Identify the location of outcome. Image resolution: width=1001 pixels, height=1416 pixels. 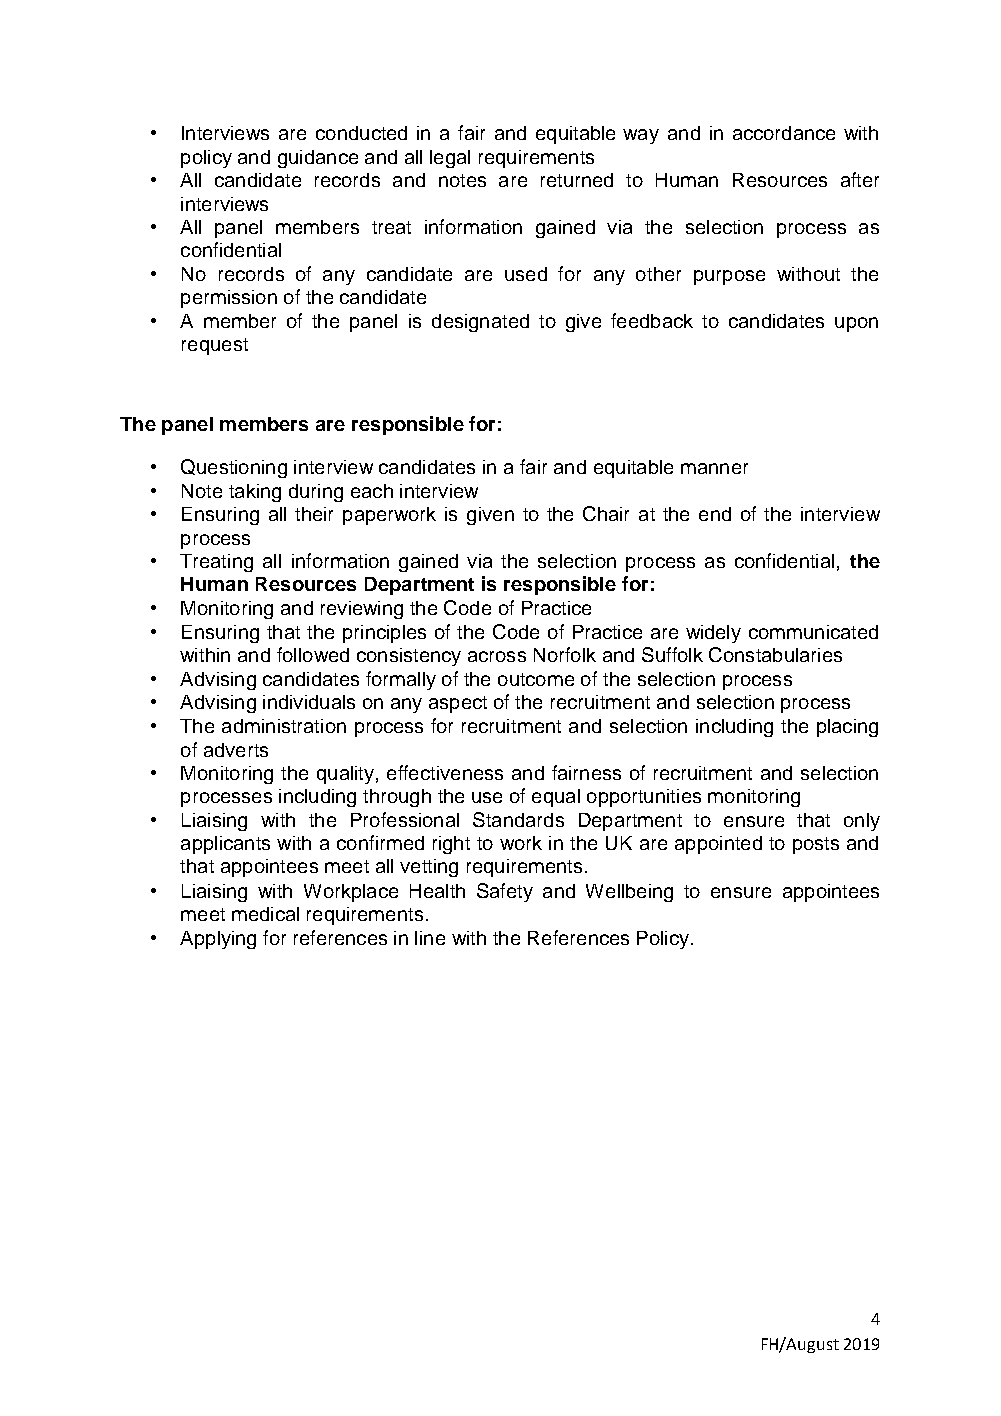
(536, 679).
